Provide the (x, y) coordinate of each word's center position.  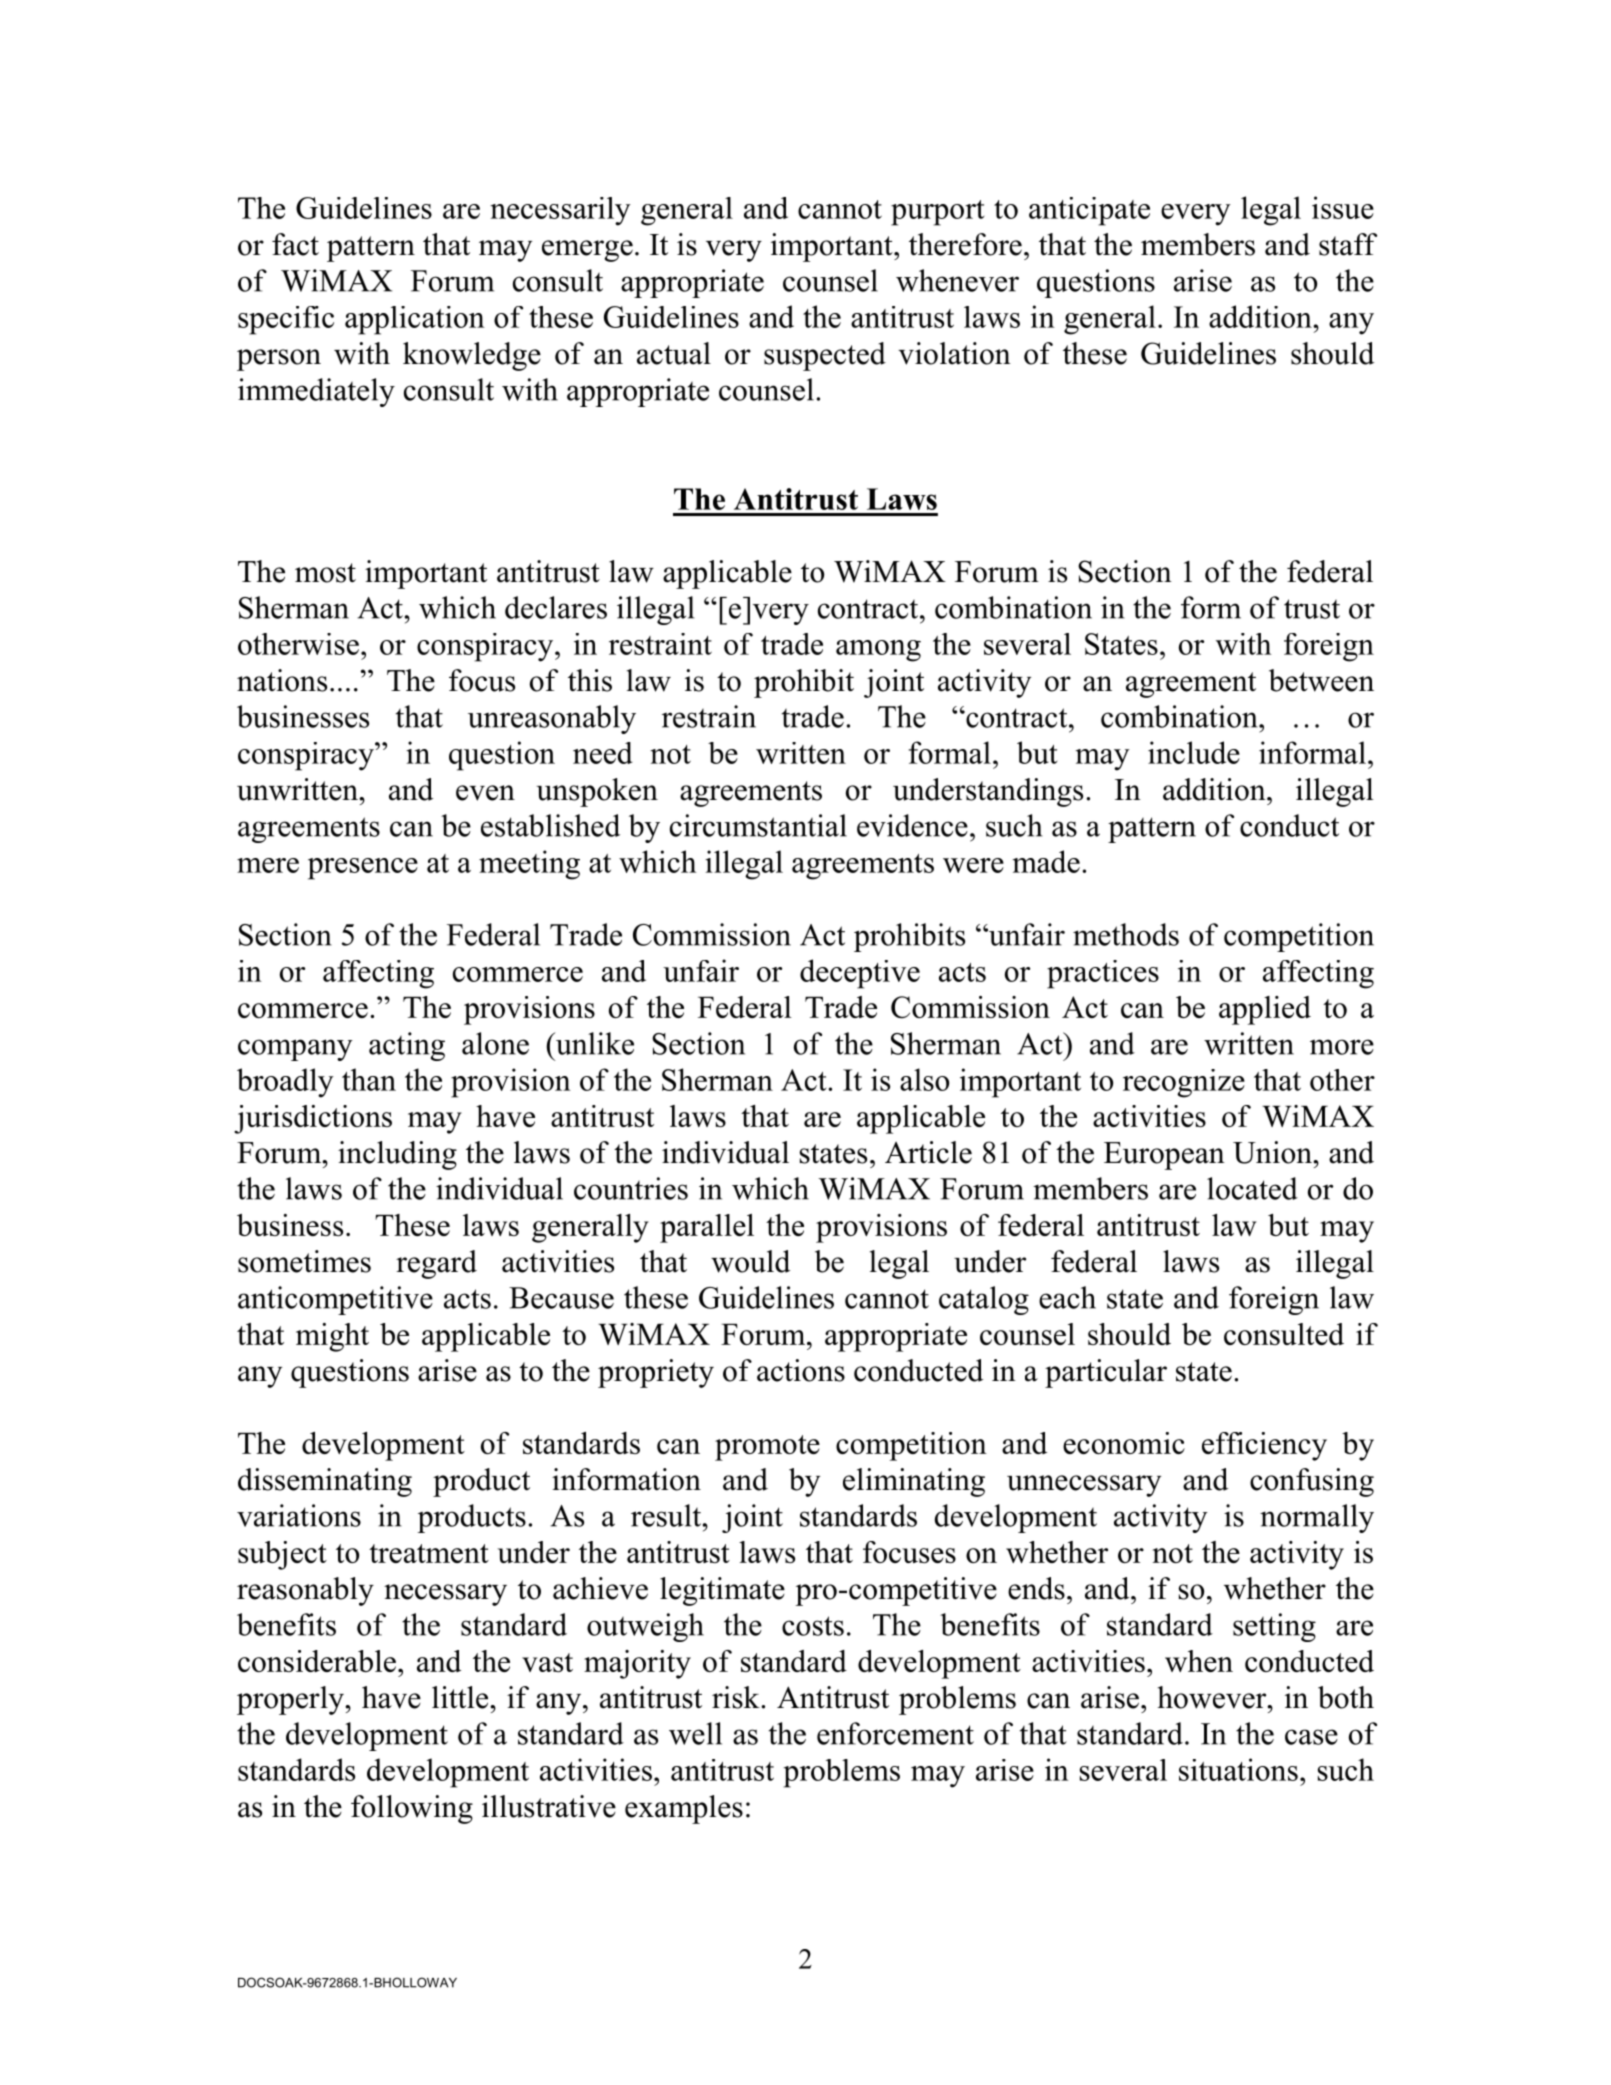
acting (407, 1046)
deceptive (860, 974)
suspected (825, 356)
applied (1265, 1010)
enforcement (895, 1733)
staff (1348, 244)
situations (1238, 1769)
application (415, 320)
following (412, 1809)
